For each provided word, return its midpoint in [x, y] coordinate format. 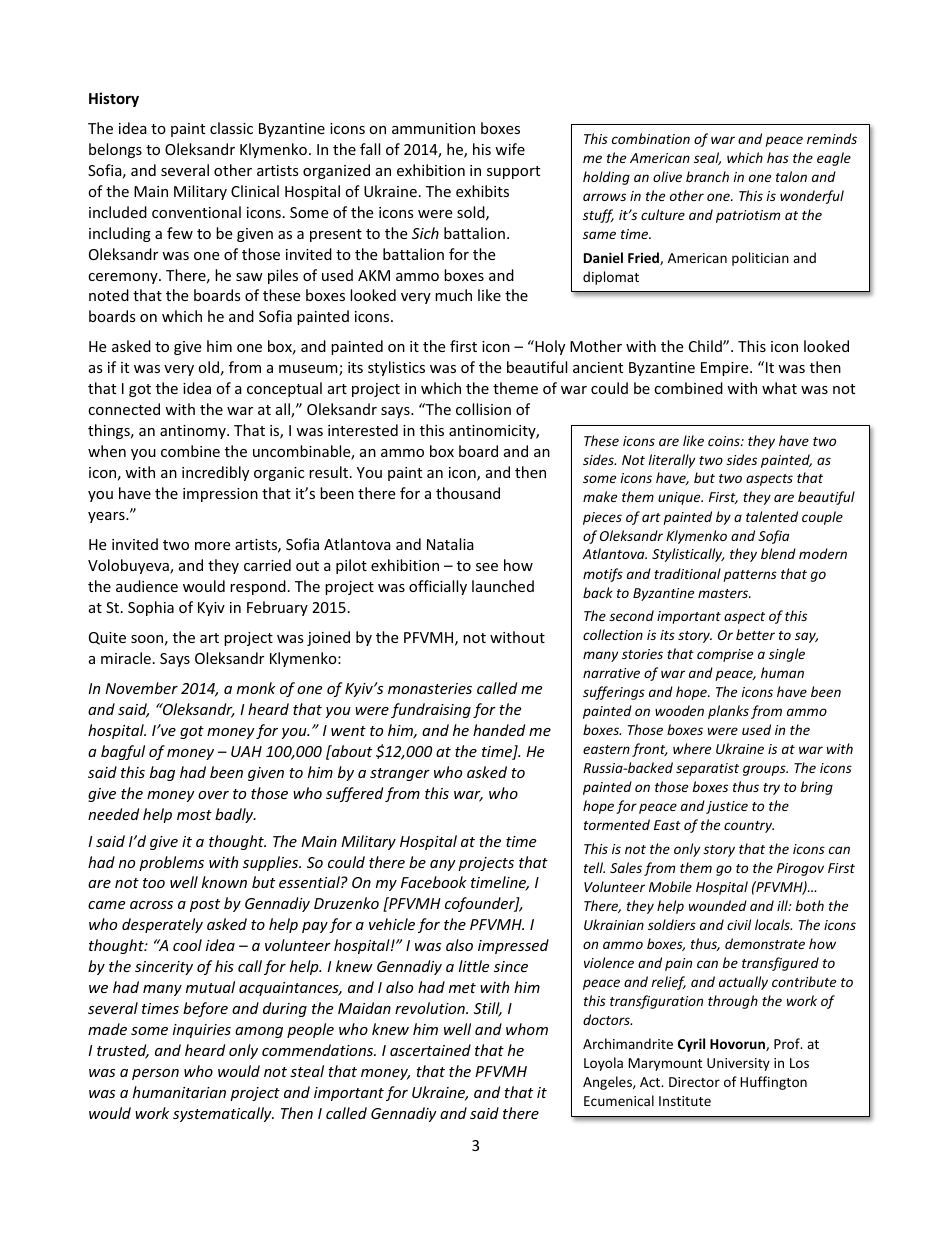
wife [510, 149]
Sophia [151, 608]
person [155, 1074]
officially [438, 587]
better [755, 634]
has [778, 157]
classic [231, 128]
